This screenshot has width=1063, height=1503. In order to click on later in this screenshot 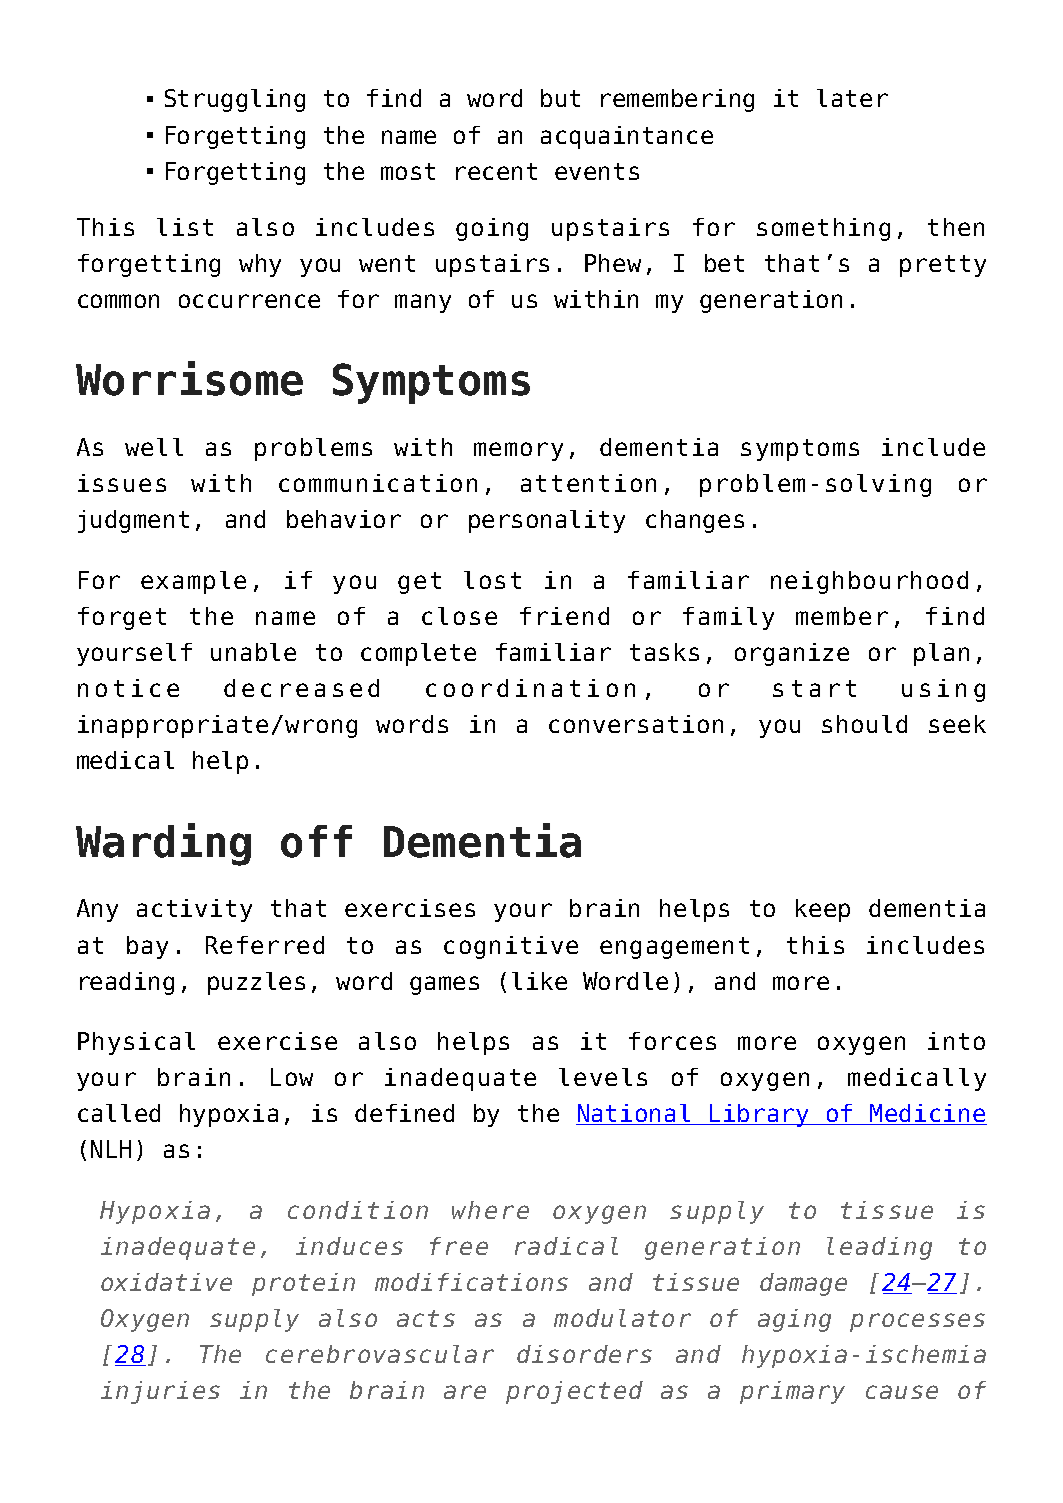, I will do `click(852, 98)`.
